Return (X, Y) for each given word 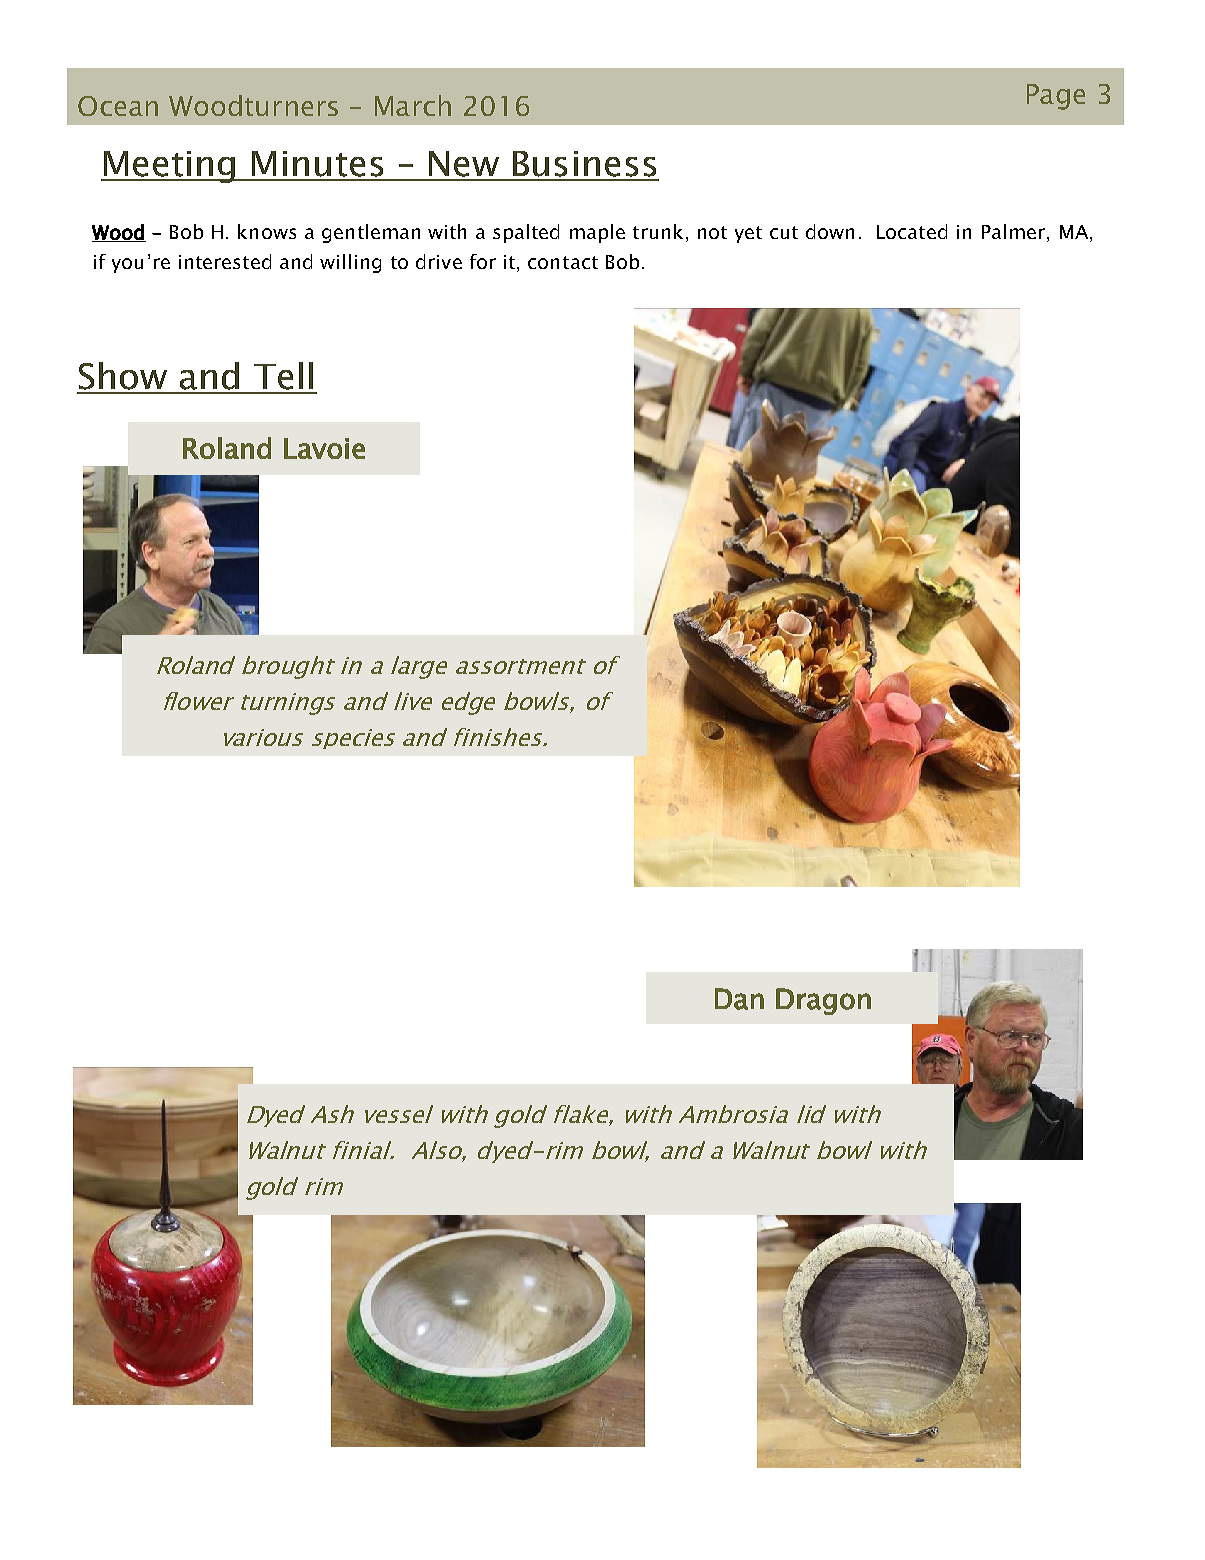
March (413, 105)
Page (1056, 97)
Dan (739, 999)
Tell (283, 376)
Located (912, 231)
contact (563, 262)
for (483, 261)
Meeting (170, 167)
